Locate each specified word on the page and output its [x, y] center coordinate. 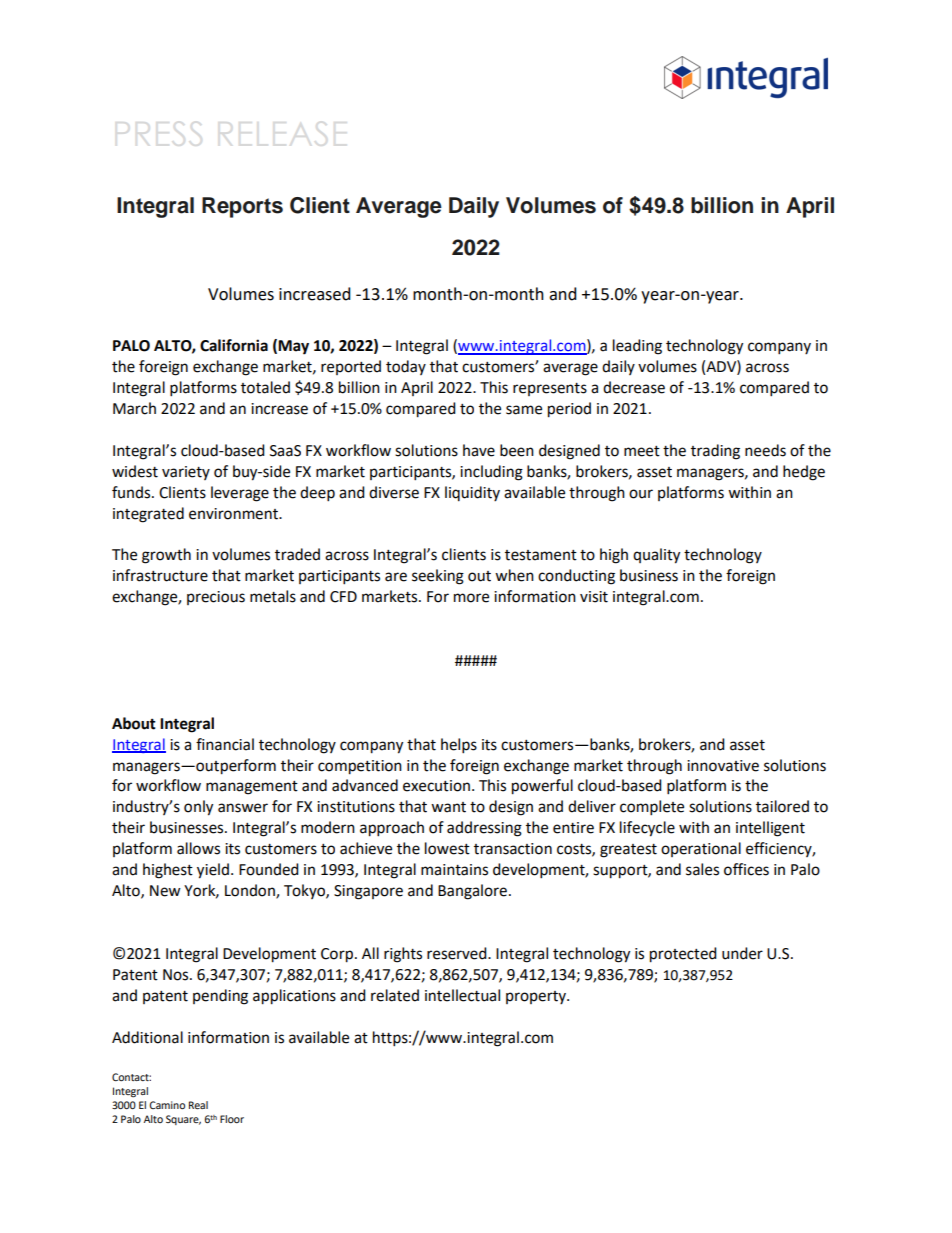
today [406, 367]
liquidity [472, 493]
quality [656, 556]
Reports [242, 207]
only [198, 808]
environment [235, 514]
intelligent [770, 829]
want [448, 807]
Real [198, 1105]
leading [637, 347]
